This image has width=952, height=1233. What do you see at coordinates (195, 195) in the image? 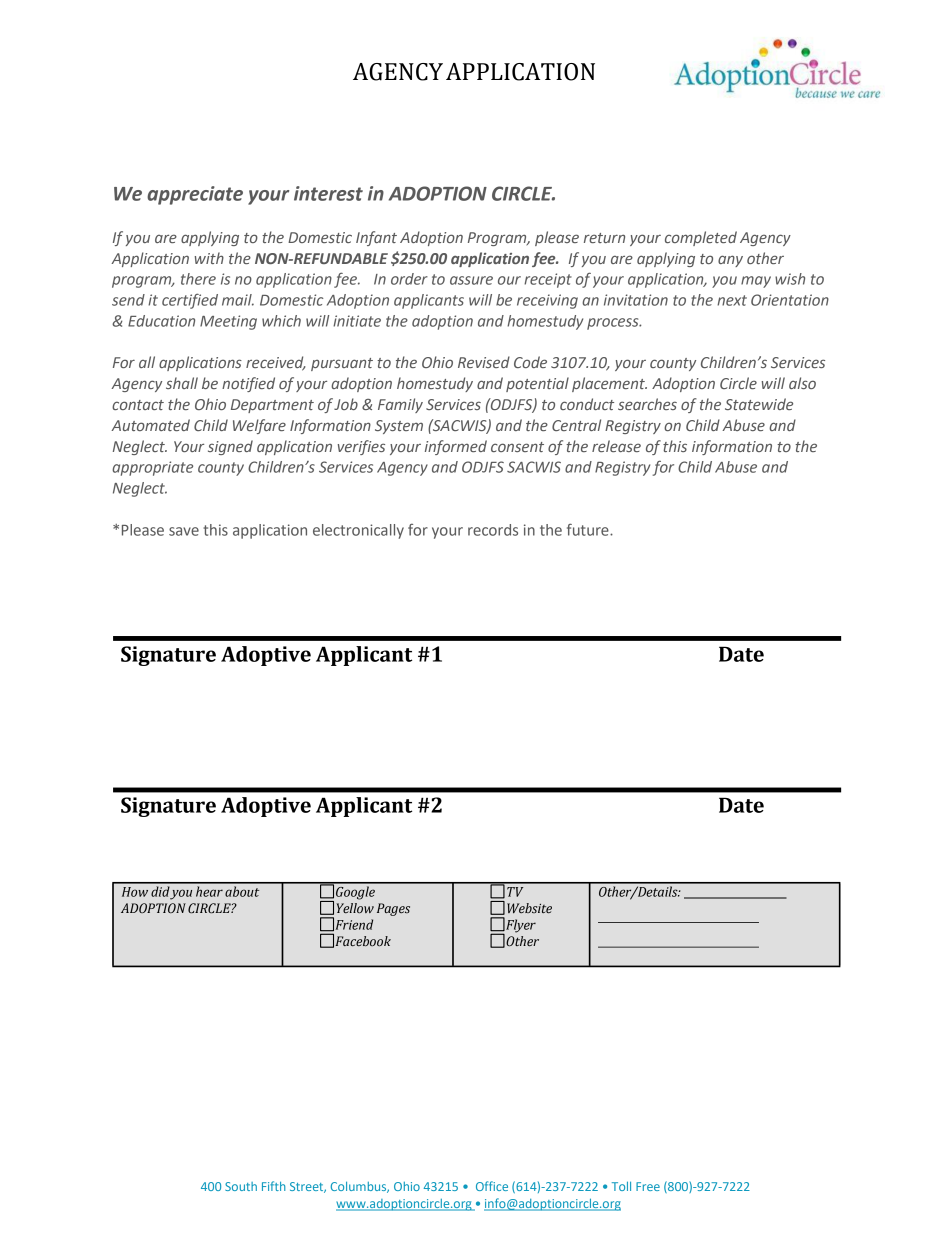
I see `appreciate` at bounding box center [195, 195].
